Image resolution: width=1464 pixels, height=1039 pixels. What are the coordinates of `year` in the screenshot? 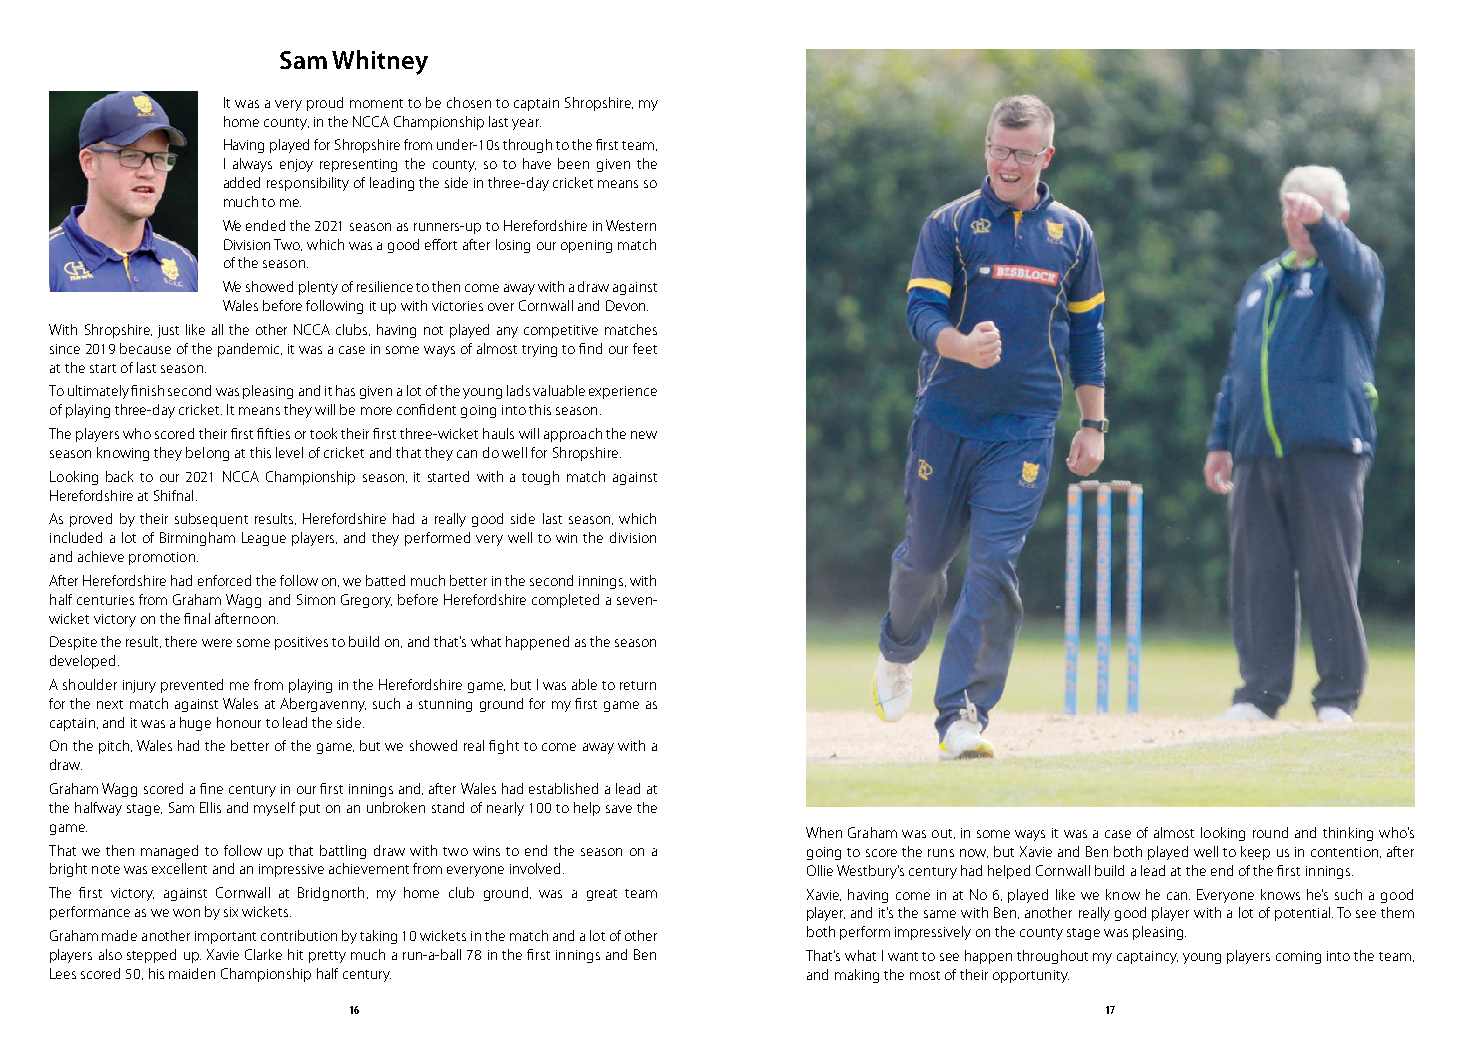 It's located at (526, 124).
